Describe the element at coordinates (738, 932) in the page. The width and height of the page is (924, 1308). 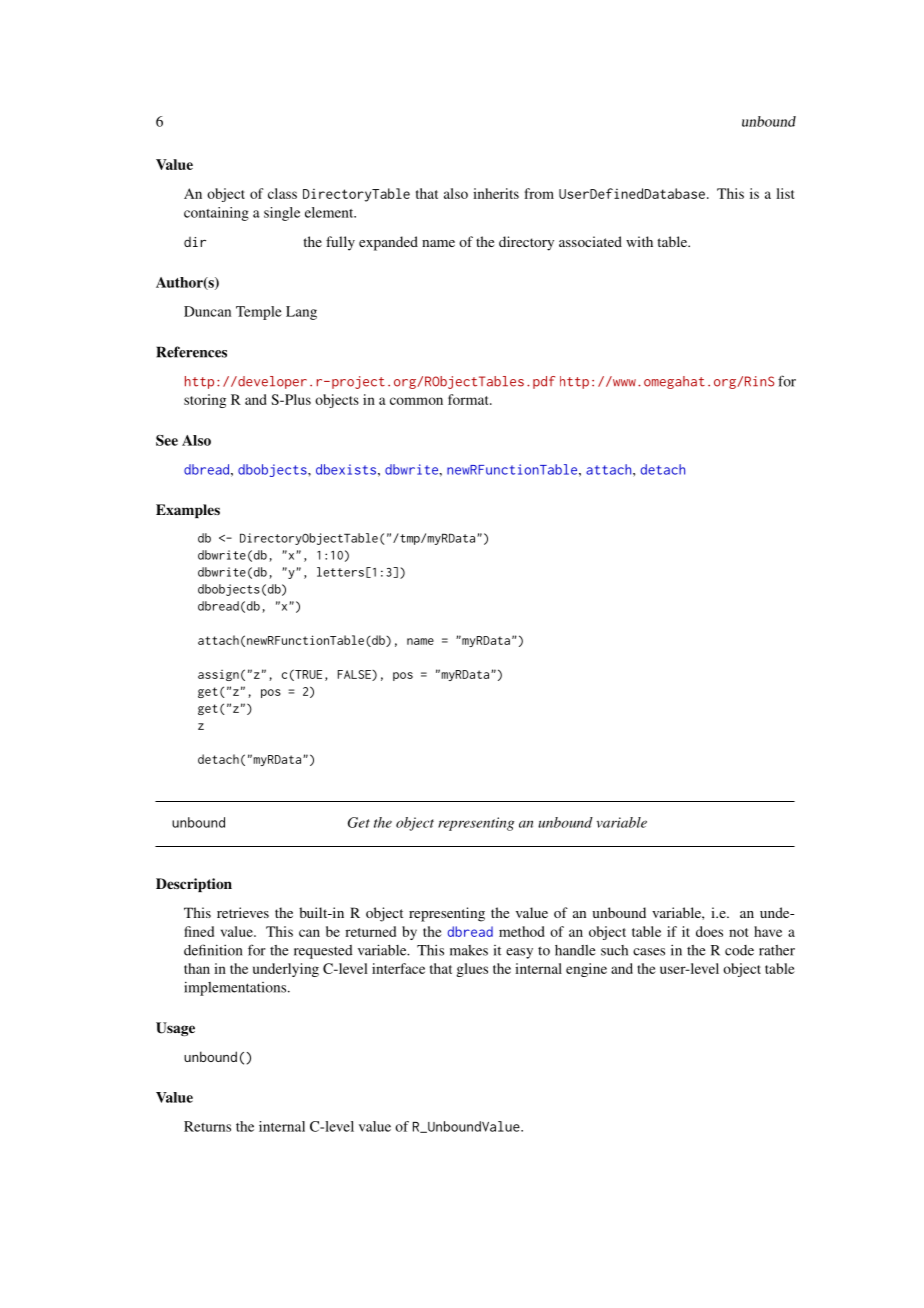
I see `not` at that location.
